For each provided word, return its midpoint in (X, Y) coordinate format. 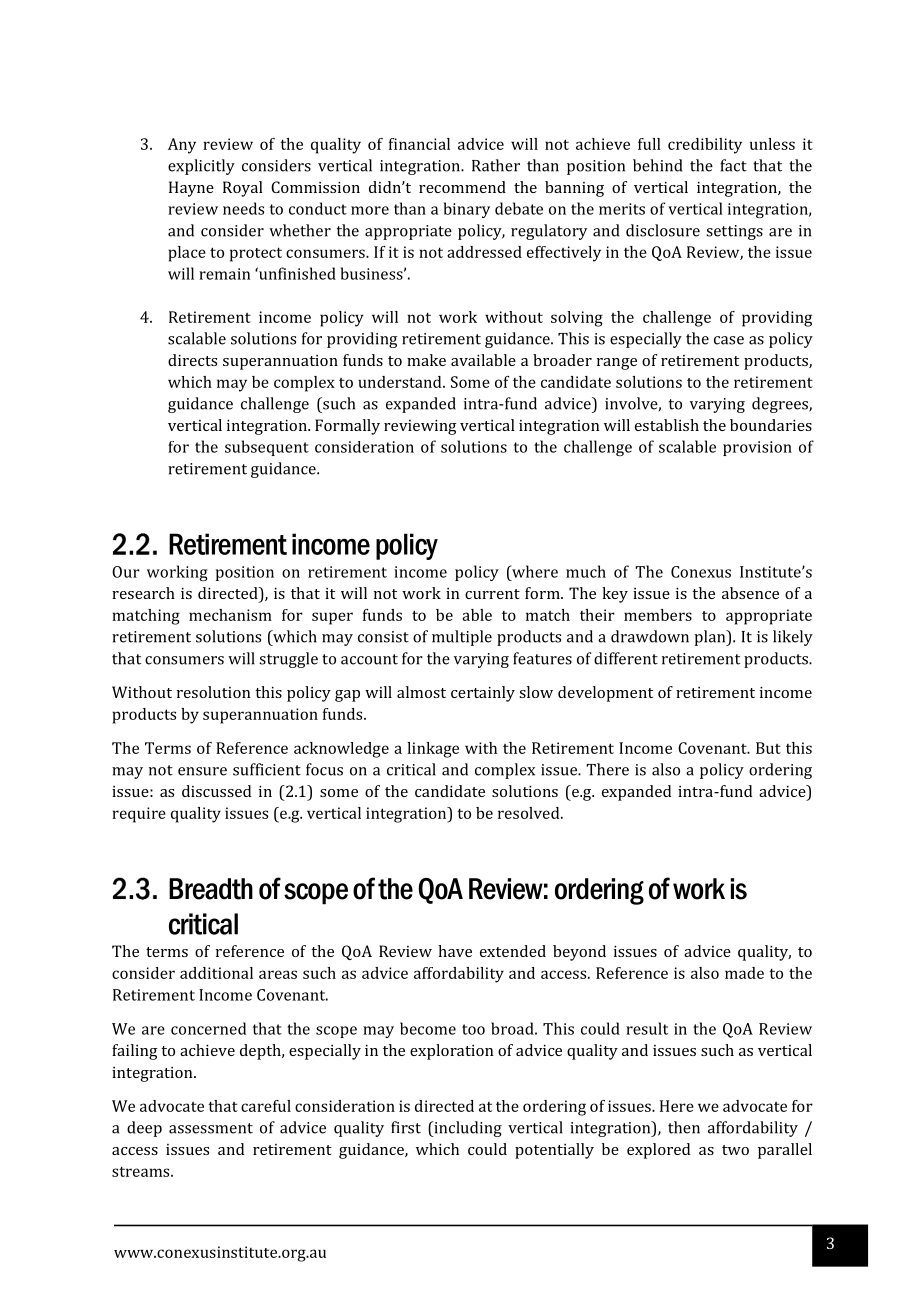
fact (733, 165)
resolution (213, 692)
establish (667, 425)
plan (711, 638)
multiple (462, 638)
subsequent (267, 448)
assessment (211, 1128)
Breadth (211, 889)
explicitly (201, 167)
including (467, 1129)
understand (401, 382)
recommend (462, 187)
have (455, 951)
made (744, 973)
